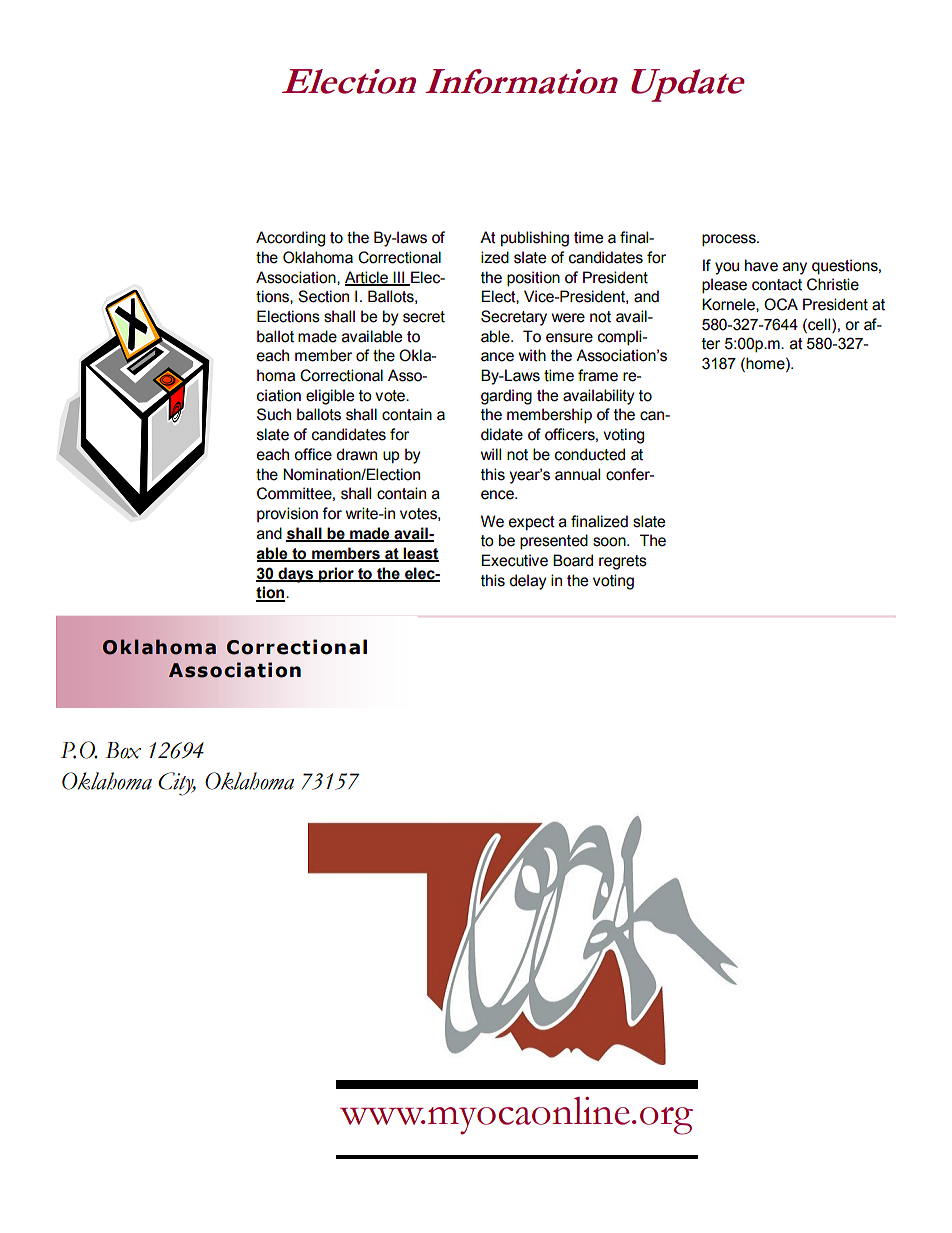 Image resolution: width=952 pixels, height=1233 pixels. What do you see at coordinates (123, 750) in the screenshot?
I see `Box` at bounding box center [123, 750].
